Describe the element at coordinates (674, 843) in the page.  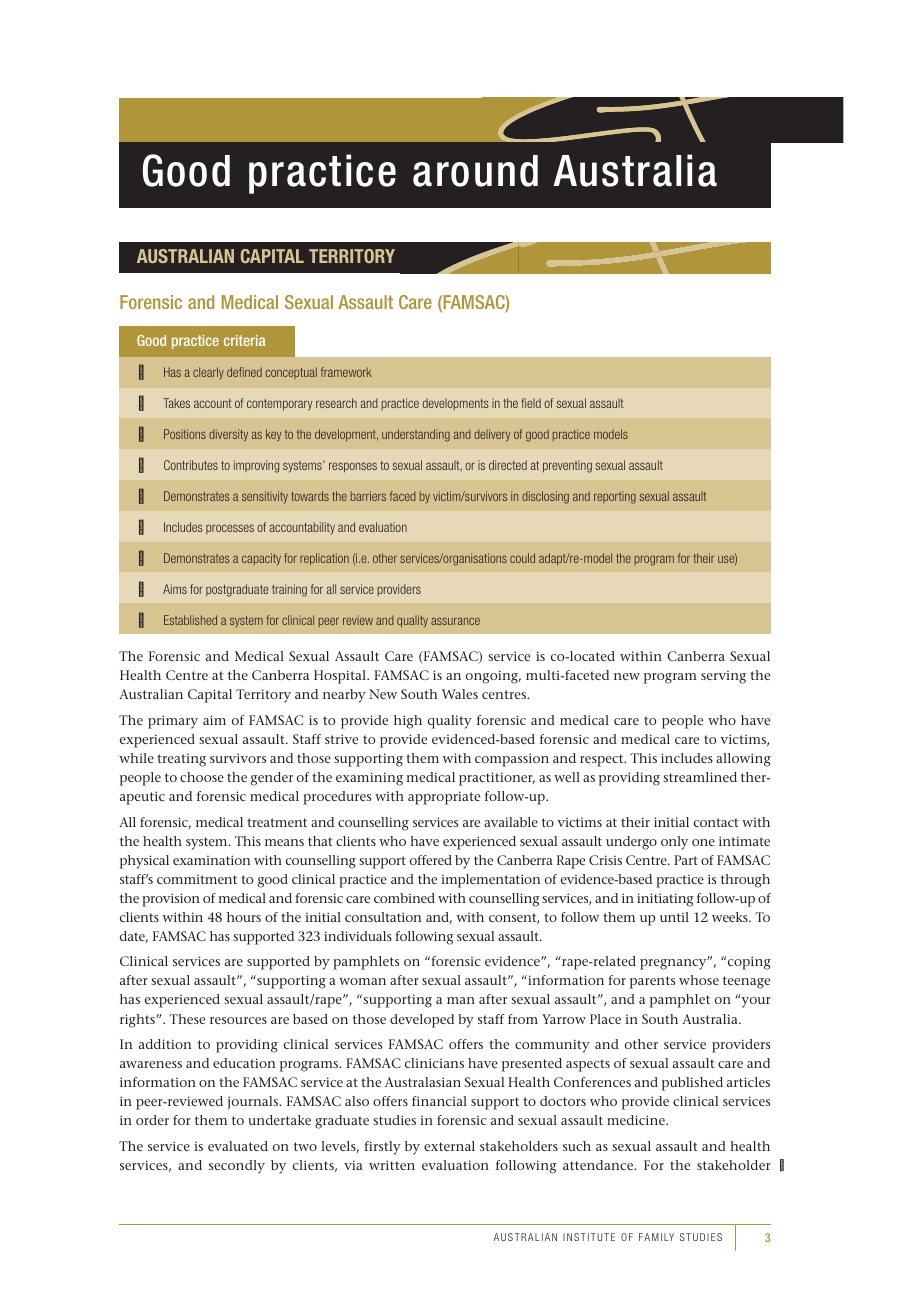
I see `only` at that location.
